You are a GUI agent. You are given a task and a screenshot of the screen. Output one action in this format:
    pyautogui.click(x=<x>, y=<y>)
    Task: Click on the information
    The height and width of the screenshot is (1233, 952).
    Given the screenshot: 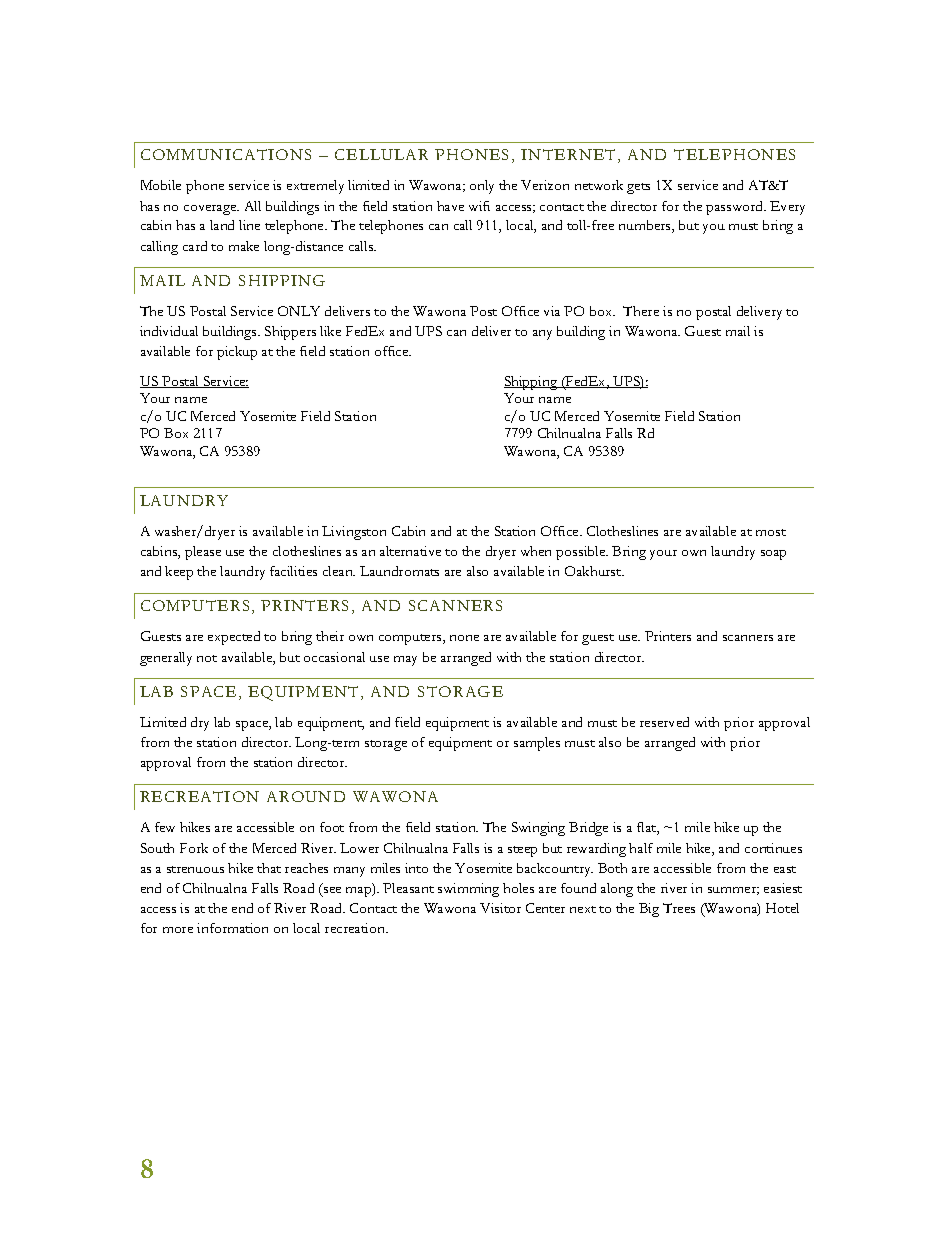 What is the action you would take?
    pyautogui.click(x=232, y=928)
